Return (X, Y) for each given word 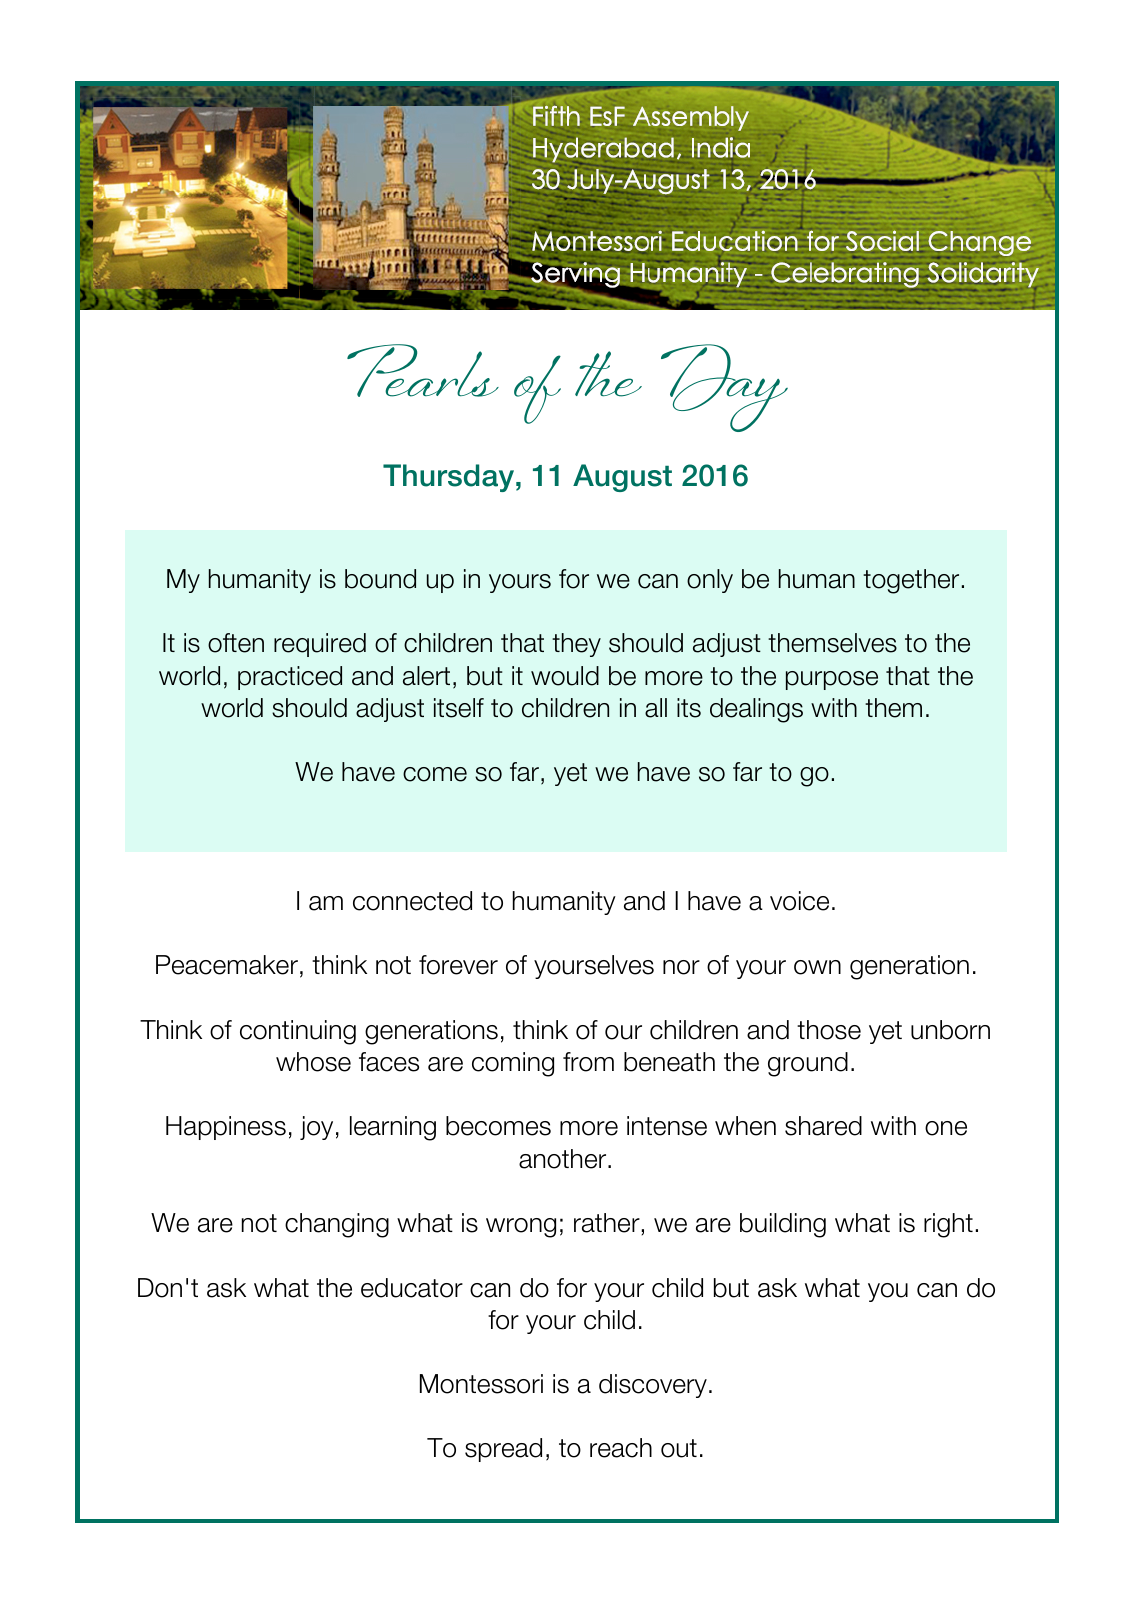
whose (313, 1062)
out (679, 1448)
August (622, 478)
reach (621, 1448)
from (588, 1062)
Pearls (423, 370)
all (656, 708)
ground (808, 1064)
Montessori (481, 1384)
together (911, 581)
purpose (832, 680)
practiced (290, 678)
